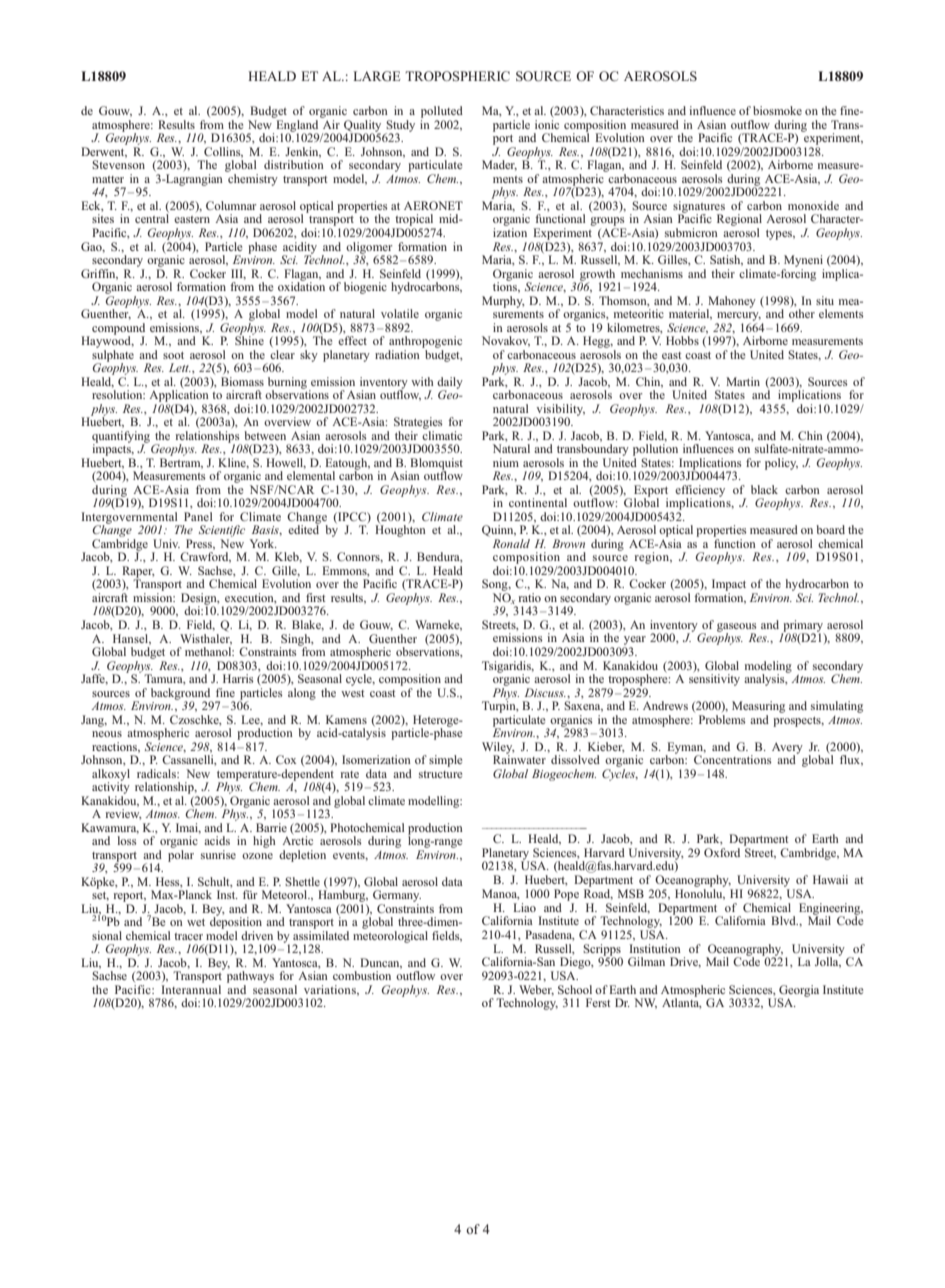  Describe the element at coordinates (830, 529) in the document. I see `board` at that location.
